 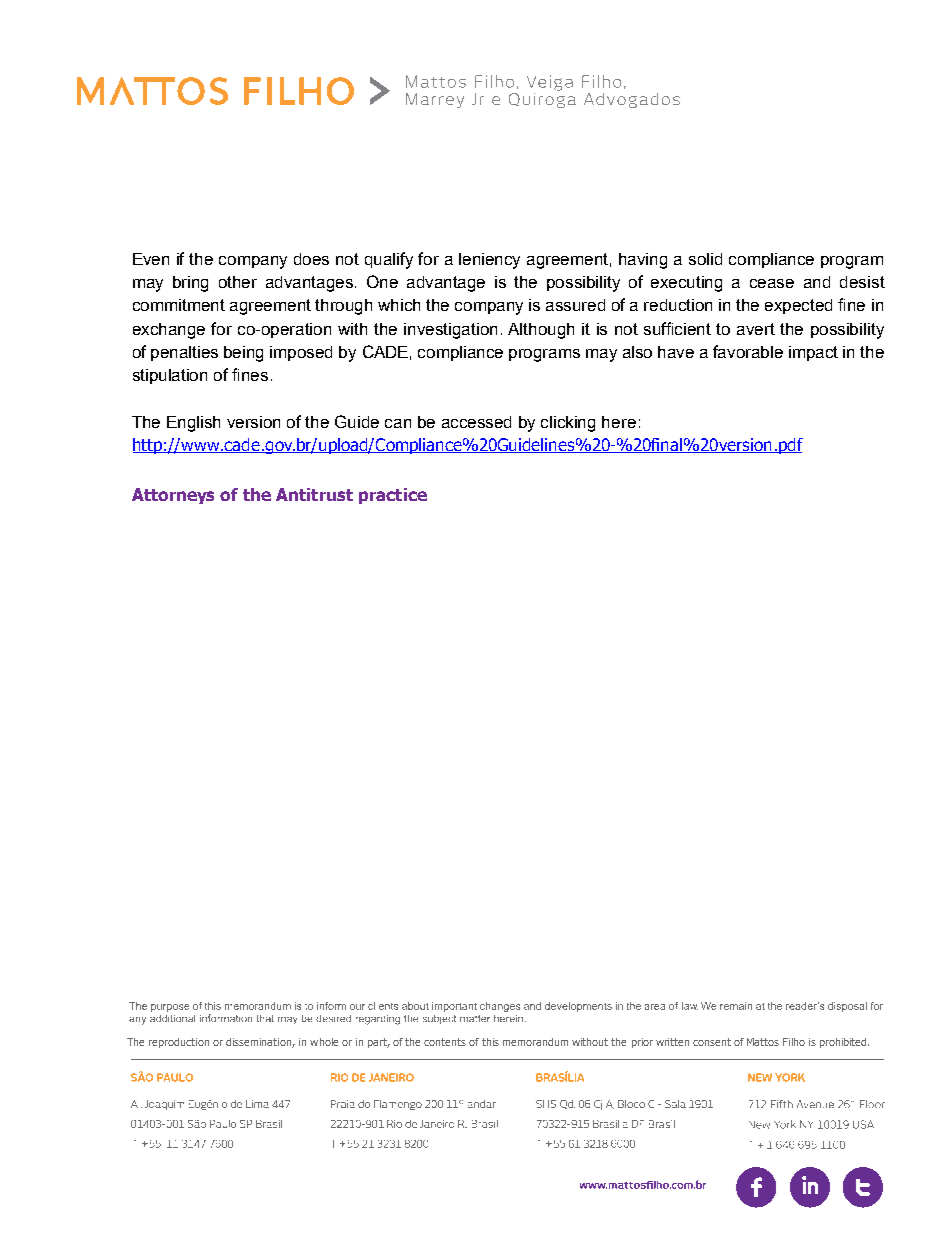 I want to click on here, so click(x=619, y=422).
